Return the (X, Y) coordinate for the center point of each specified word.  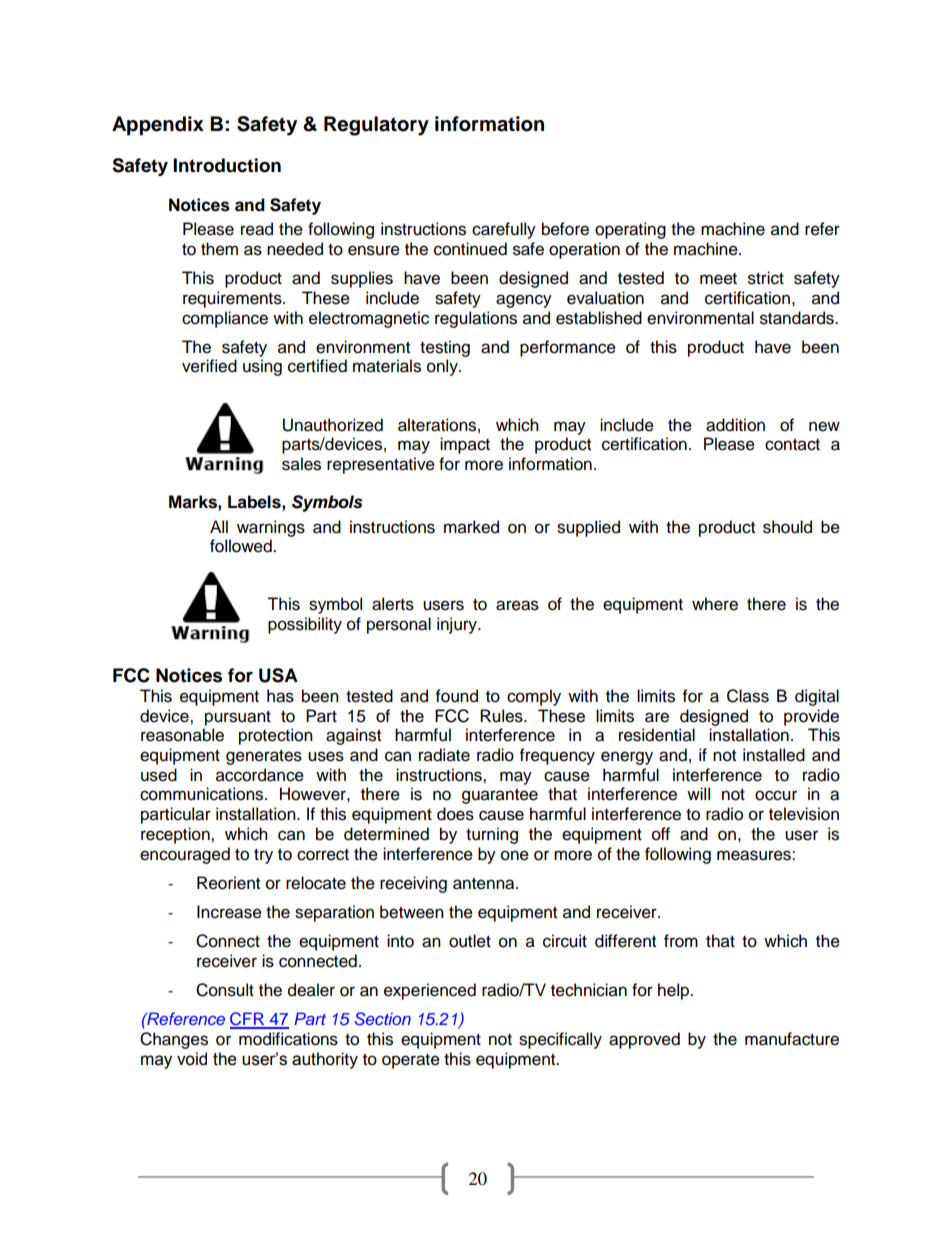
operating (630, 230)
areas (517, 605)
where (715, 604)
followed (242, 546)
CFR (248, 1020)
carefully (504, 230)
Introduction (227, 165)
